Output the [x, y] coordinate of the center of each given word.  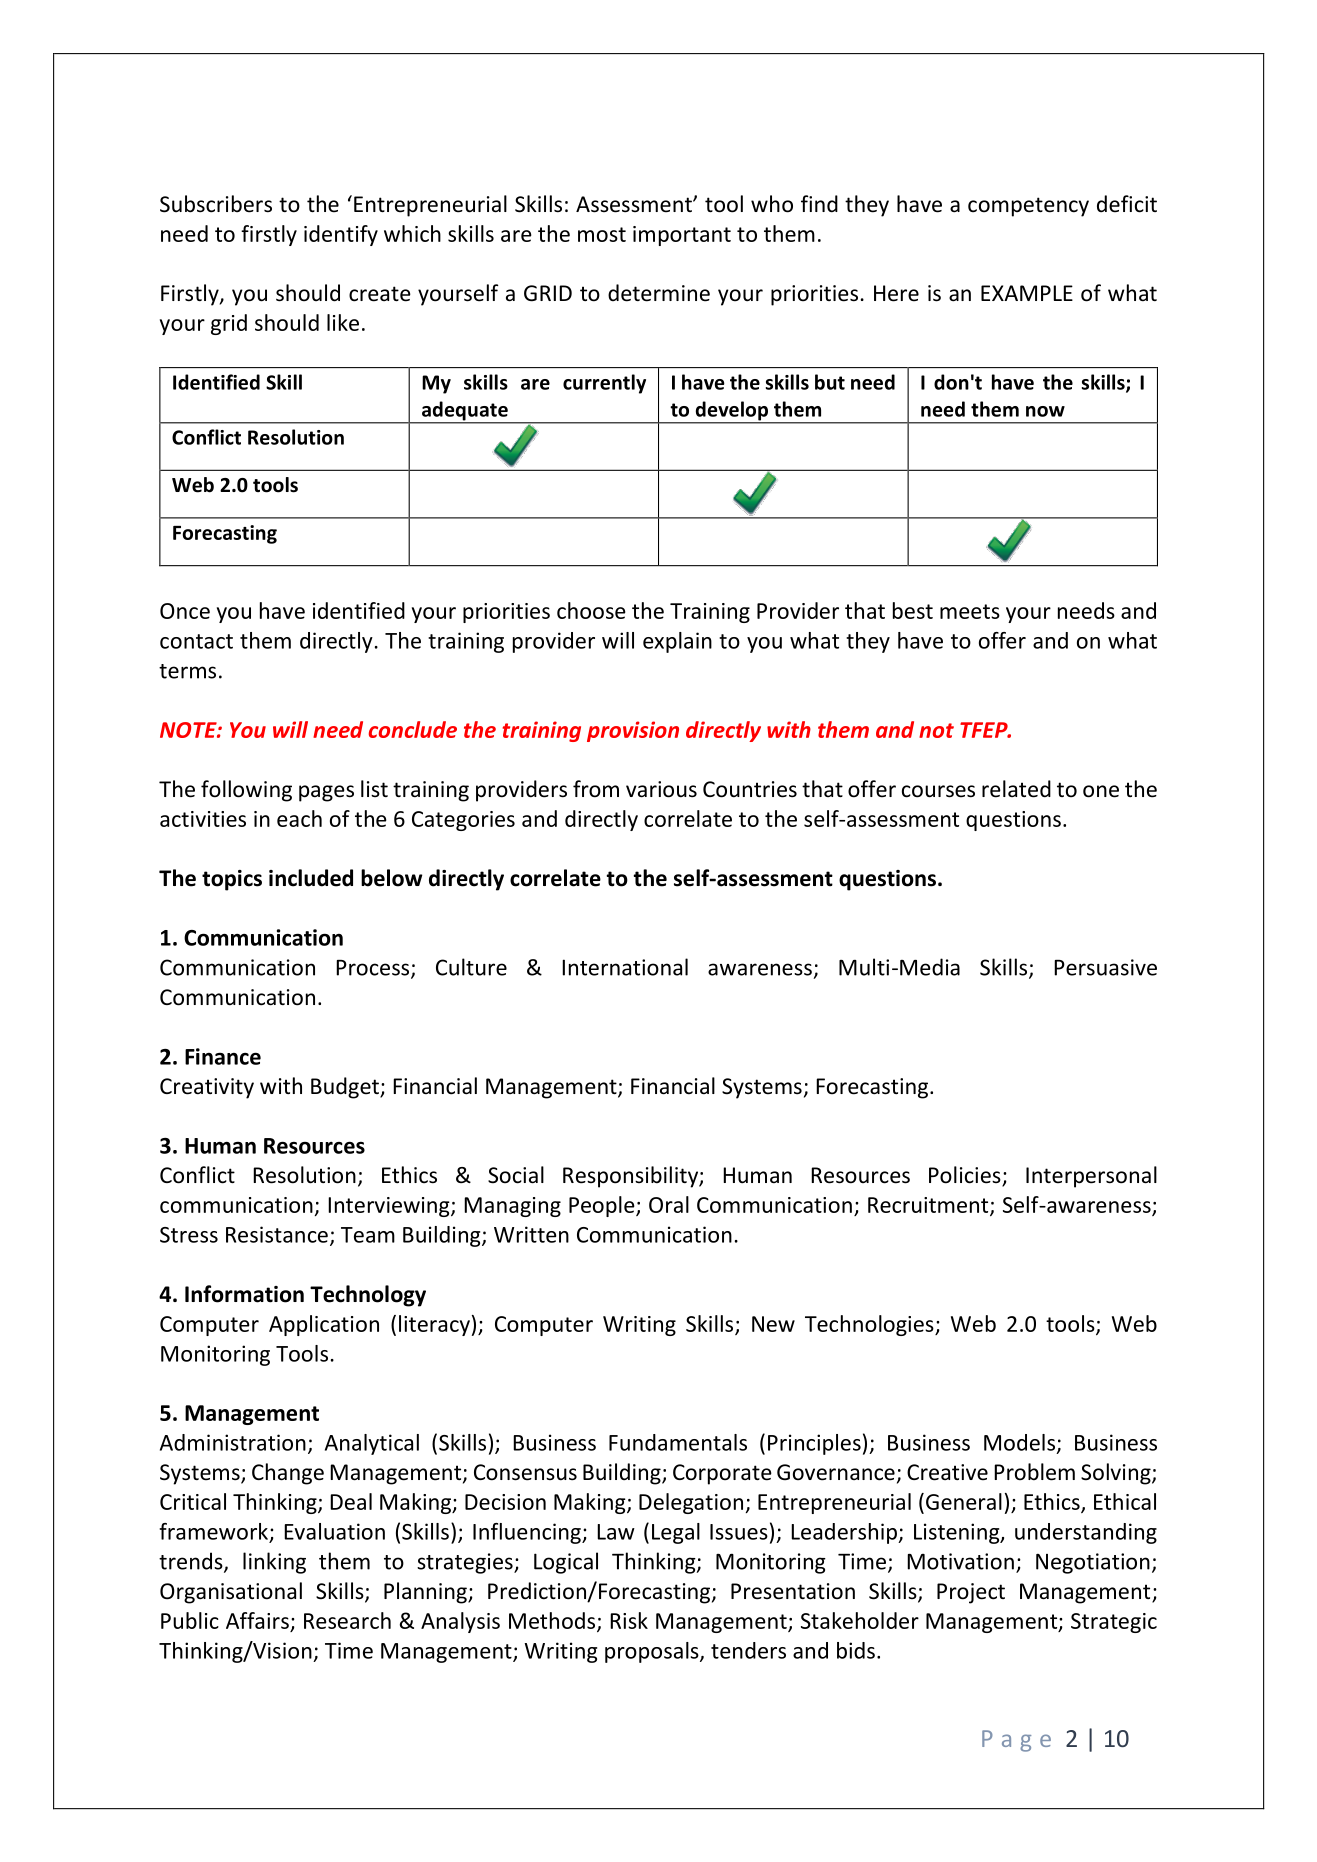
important [682, 236]
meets [970, 611]
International [625, 967]
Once [185, 611]
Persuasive [1105, 967]
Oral [669, 1204]
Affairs [257, 1620]
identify [341, 235]
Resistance [277, 1234]
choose [591, 610]
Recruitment [929, 1206]
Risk [629, 1620]
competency [1028, 207]
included [311, 878]
